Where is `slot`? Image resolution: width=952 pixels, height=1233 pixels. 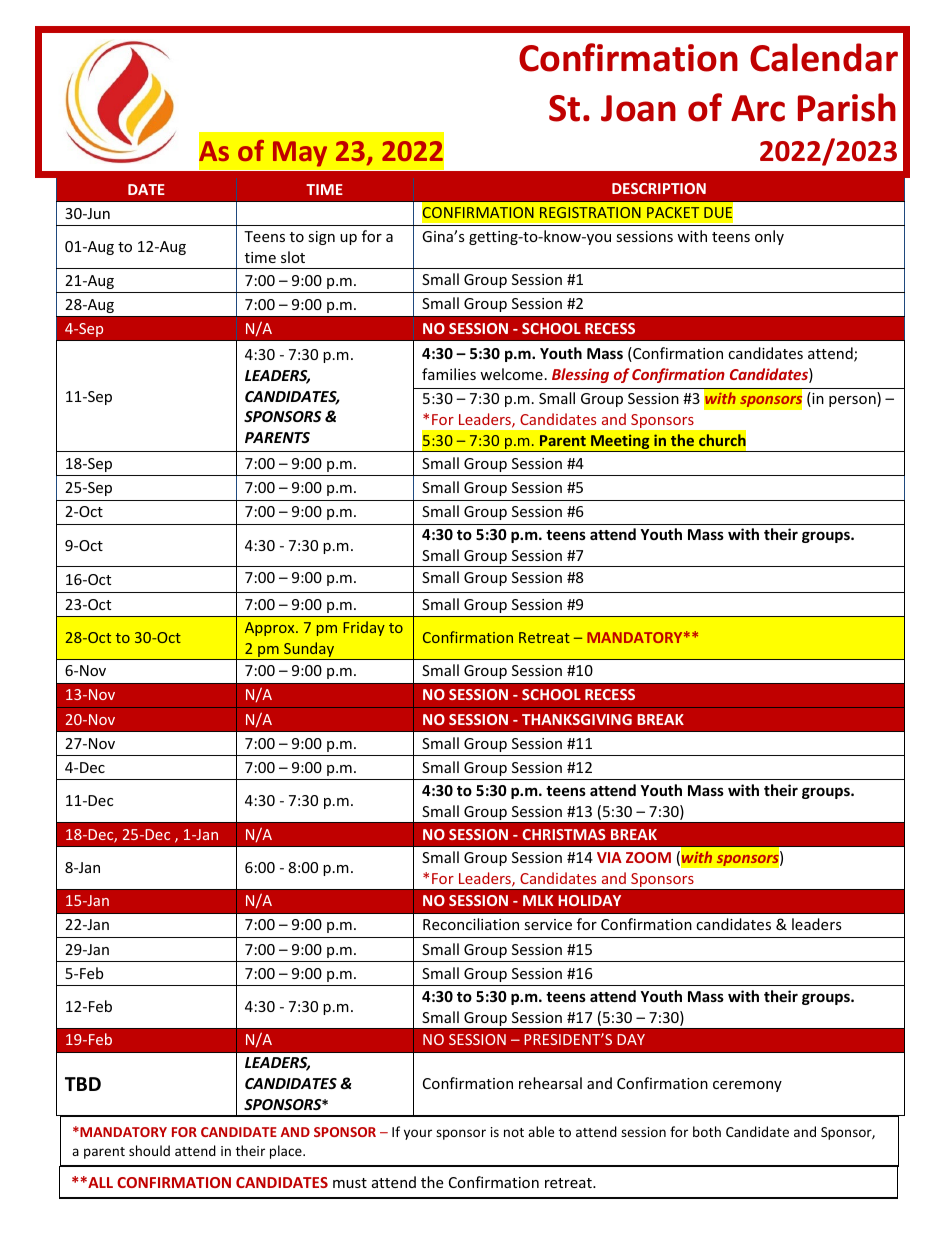 slot is located at coordinates (293, 257).
